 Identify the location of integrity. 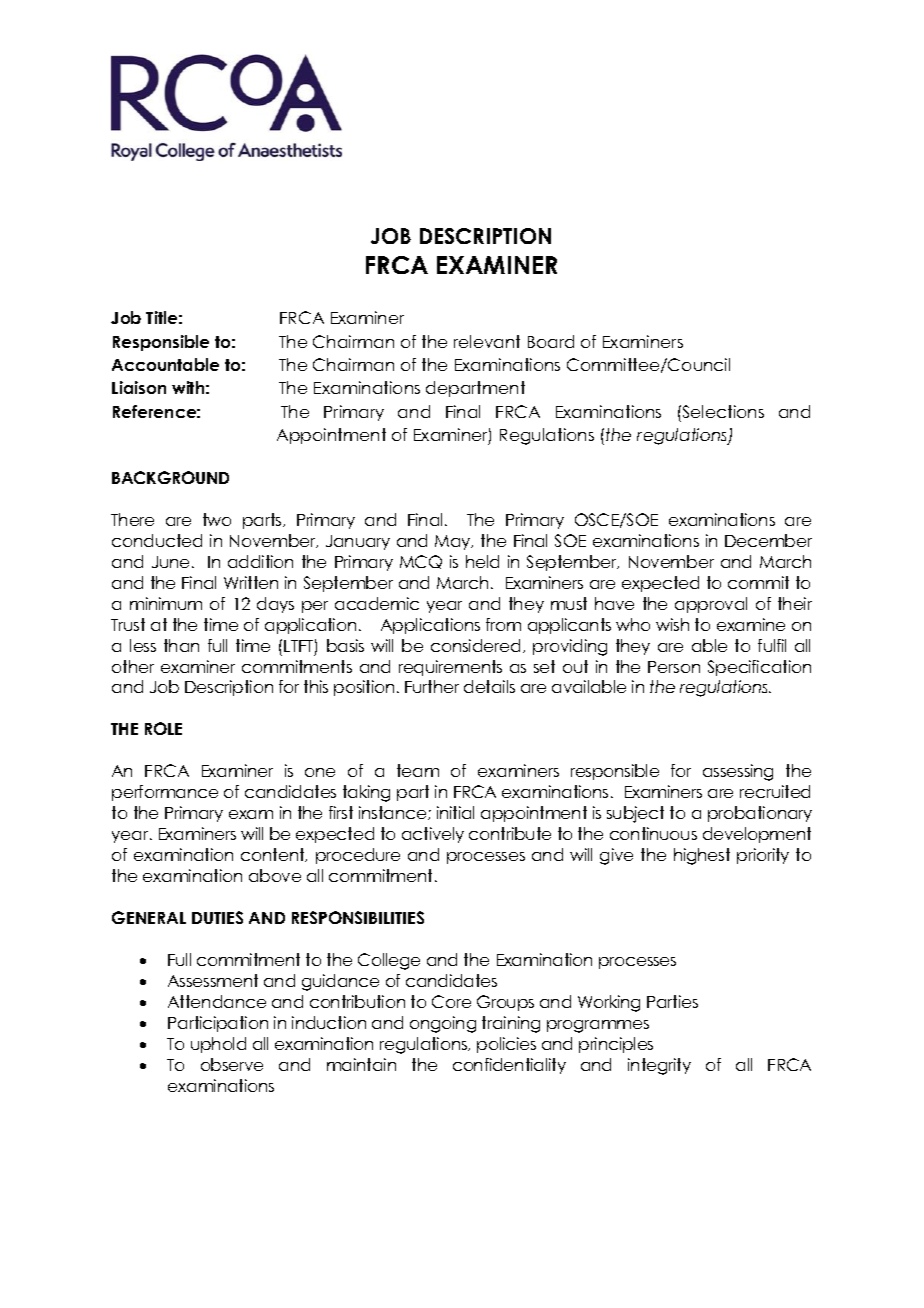
(659, 1066).
